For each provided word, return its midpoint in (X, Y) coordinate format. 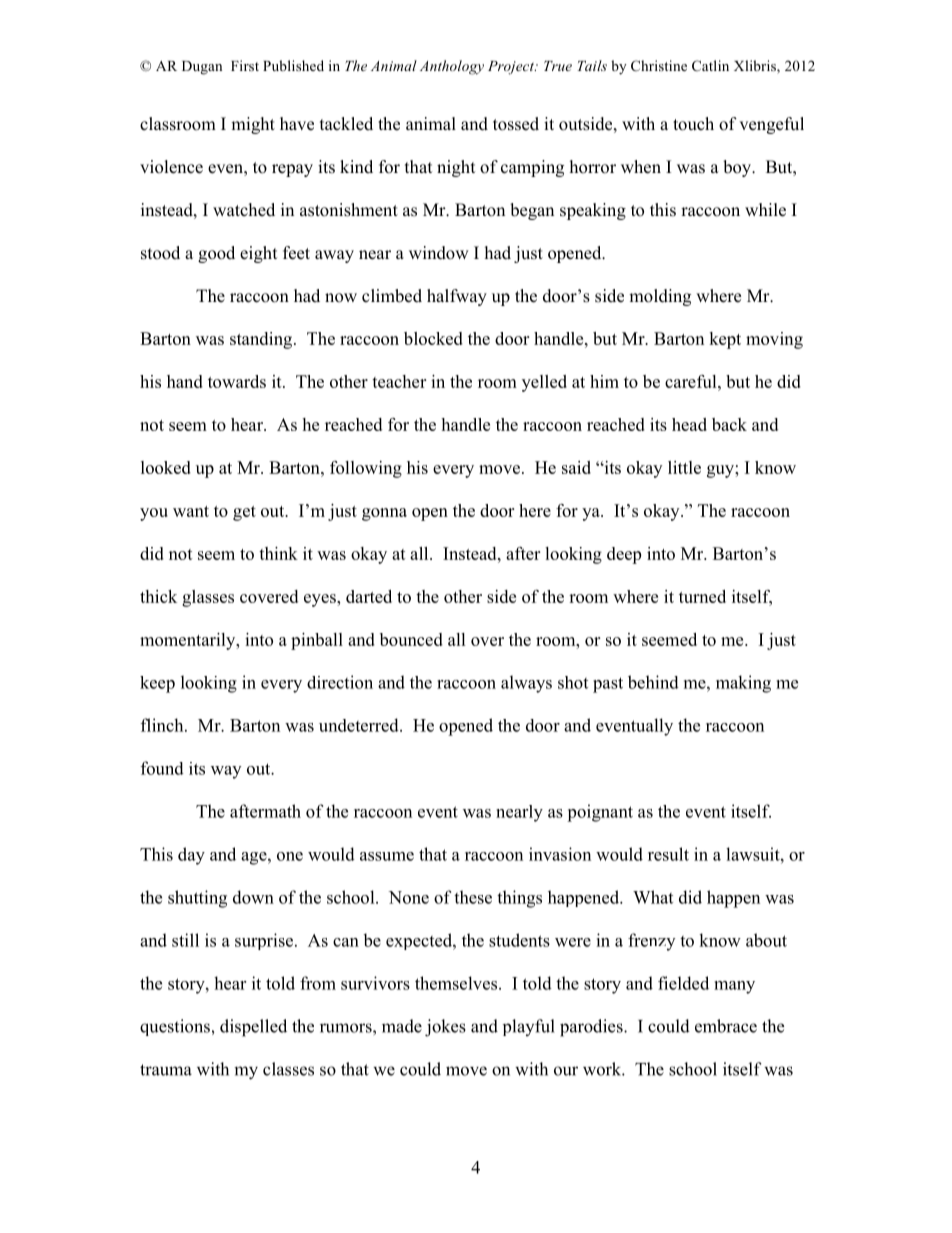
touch (693, 124)
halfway (457, 297)
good (216, 254)
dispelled (253, 1028)
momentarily (189, 641)
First (245, 65)
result (668, 854)
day (191, 856)
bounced (411, 639)
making (743, 684)
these (473, 897)
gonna (384, 514)
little (684, 467)
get (244, 513)
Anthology (452, 67)
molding (660, 297)
